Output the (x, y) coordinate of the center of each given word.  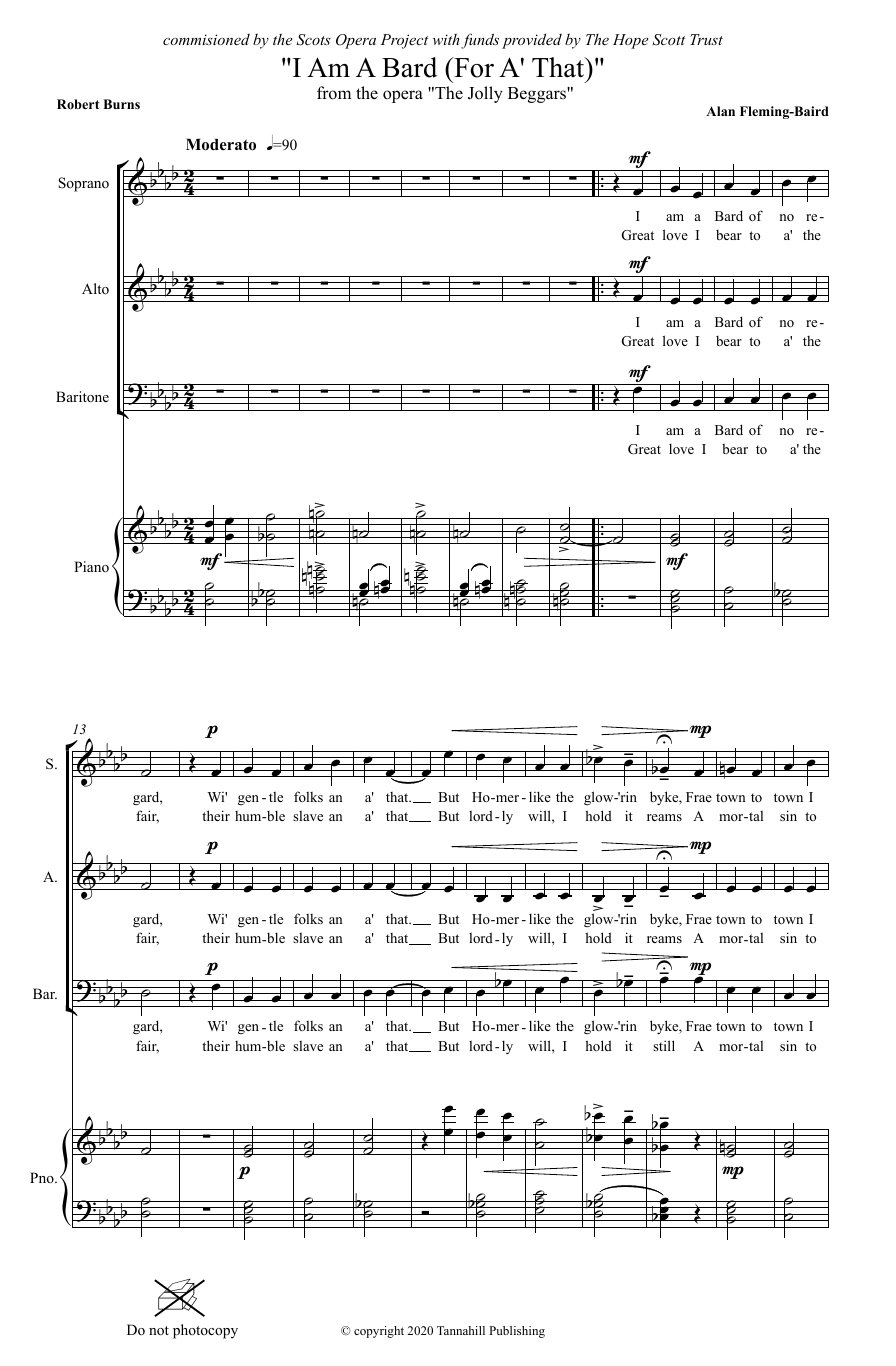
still (664, 1045)
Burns (121, 104)
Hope (630, 41)
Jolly (485, 94)
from (334, 93)
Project (404, 41)
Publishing (517, 1332)
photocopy (205, 1331)
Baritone (82, 397)
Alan (720, 111)
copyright (379, 1332)
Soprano (83, 184)
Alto (95, 288)
